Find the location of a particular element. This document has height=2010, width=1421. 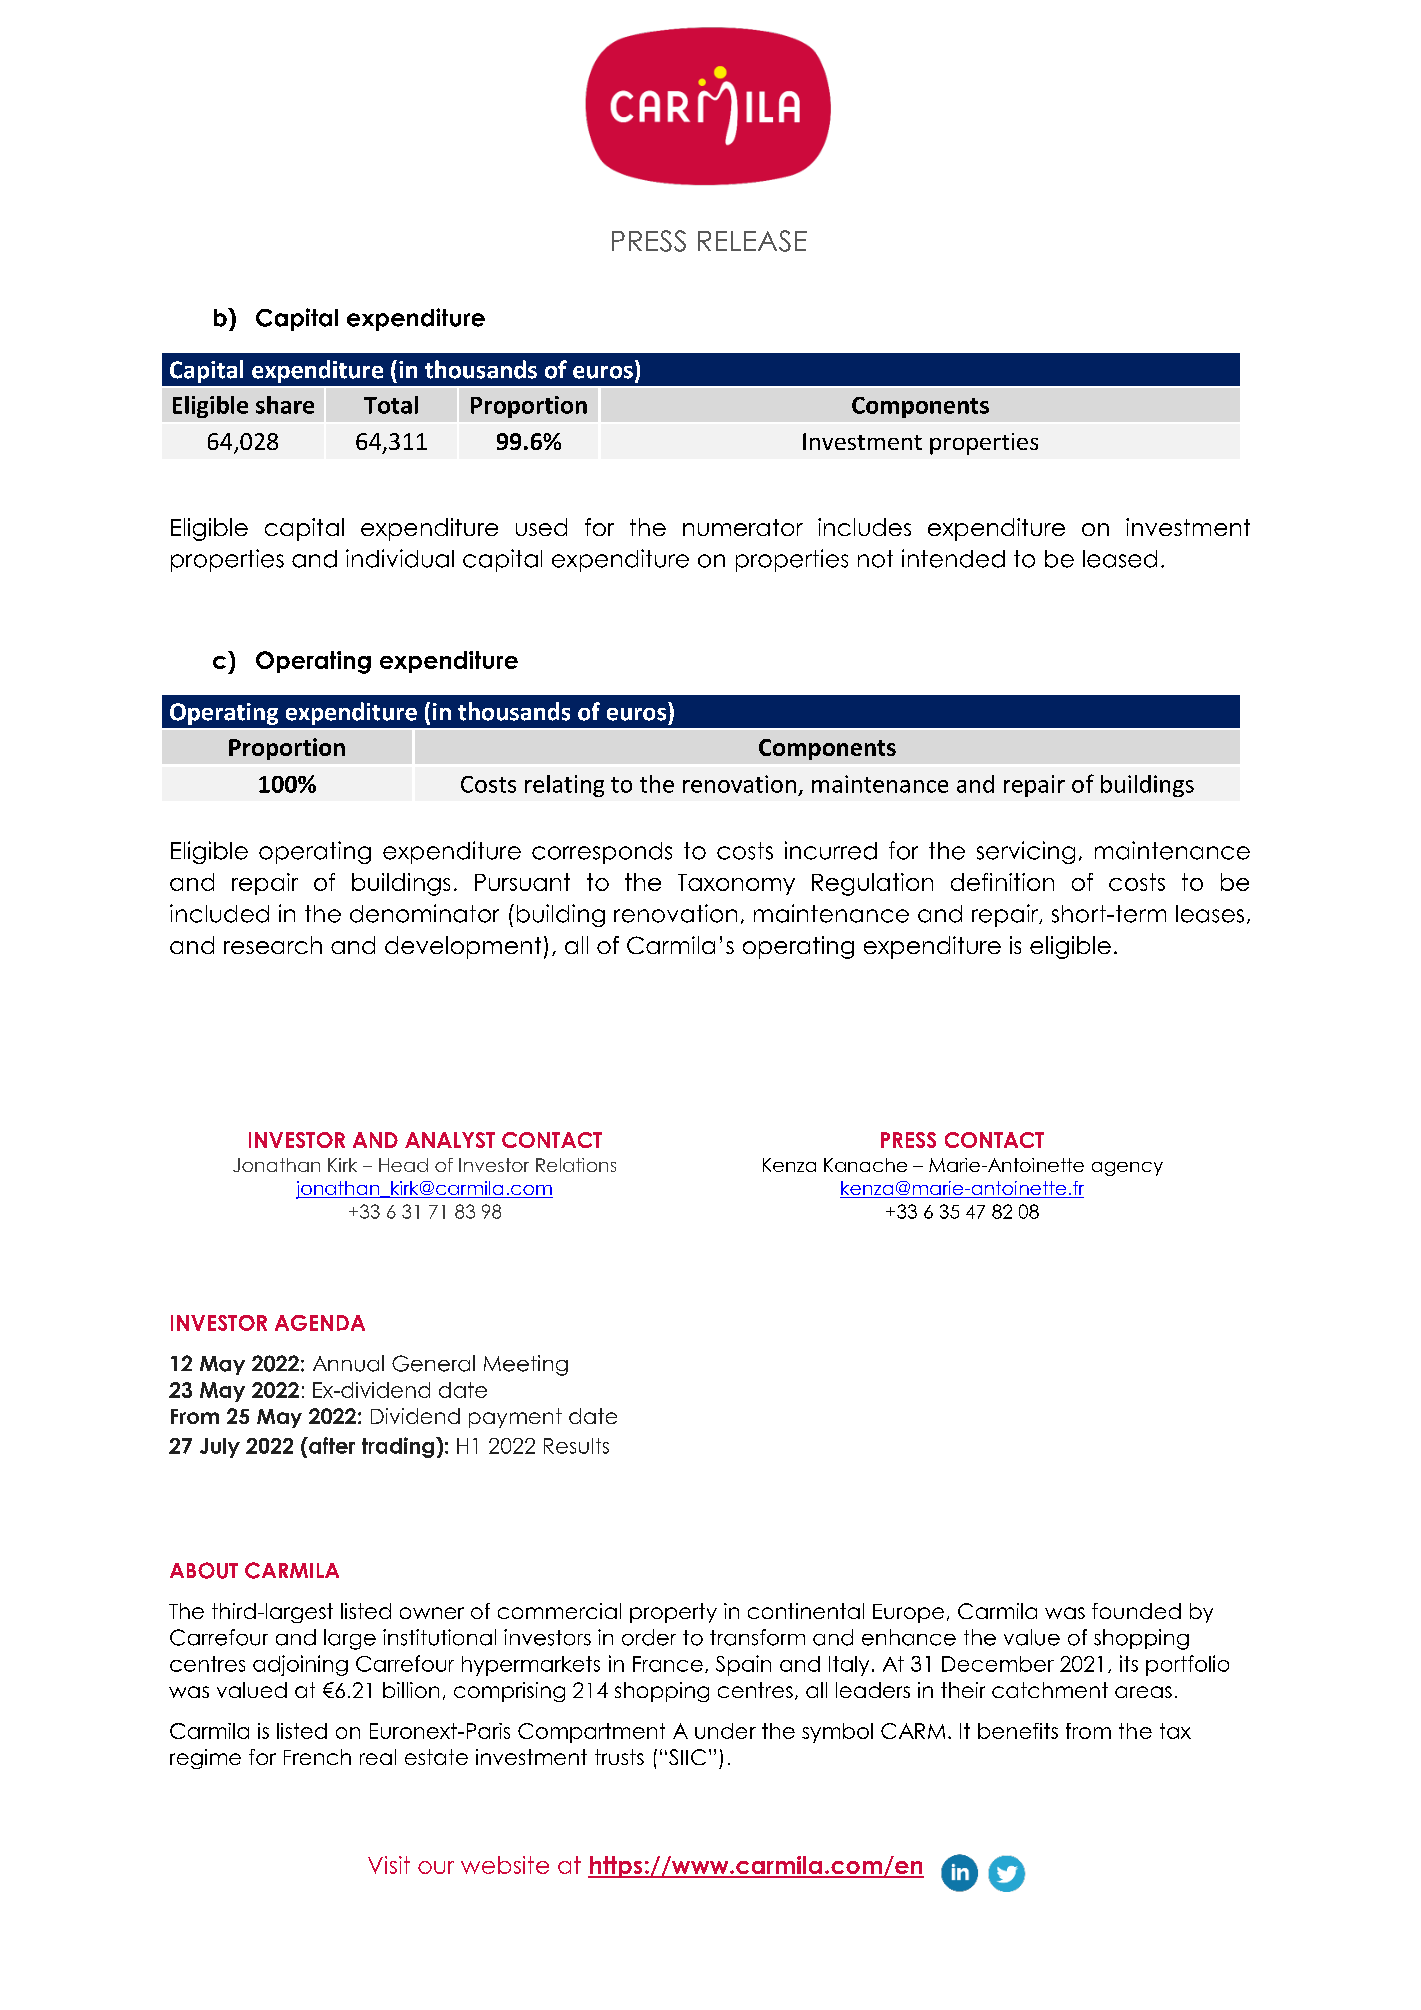

AGENDA is located at coordinates (320, 1323).
